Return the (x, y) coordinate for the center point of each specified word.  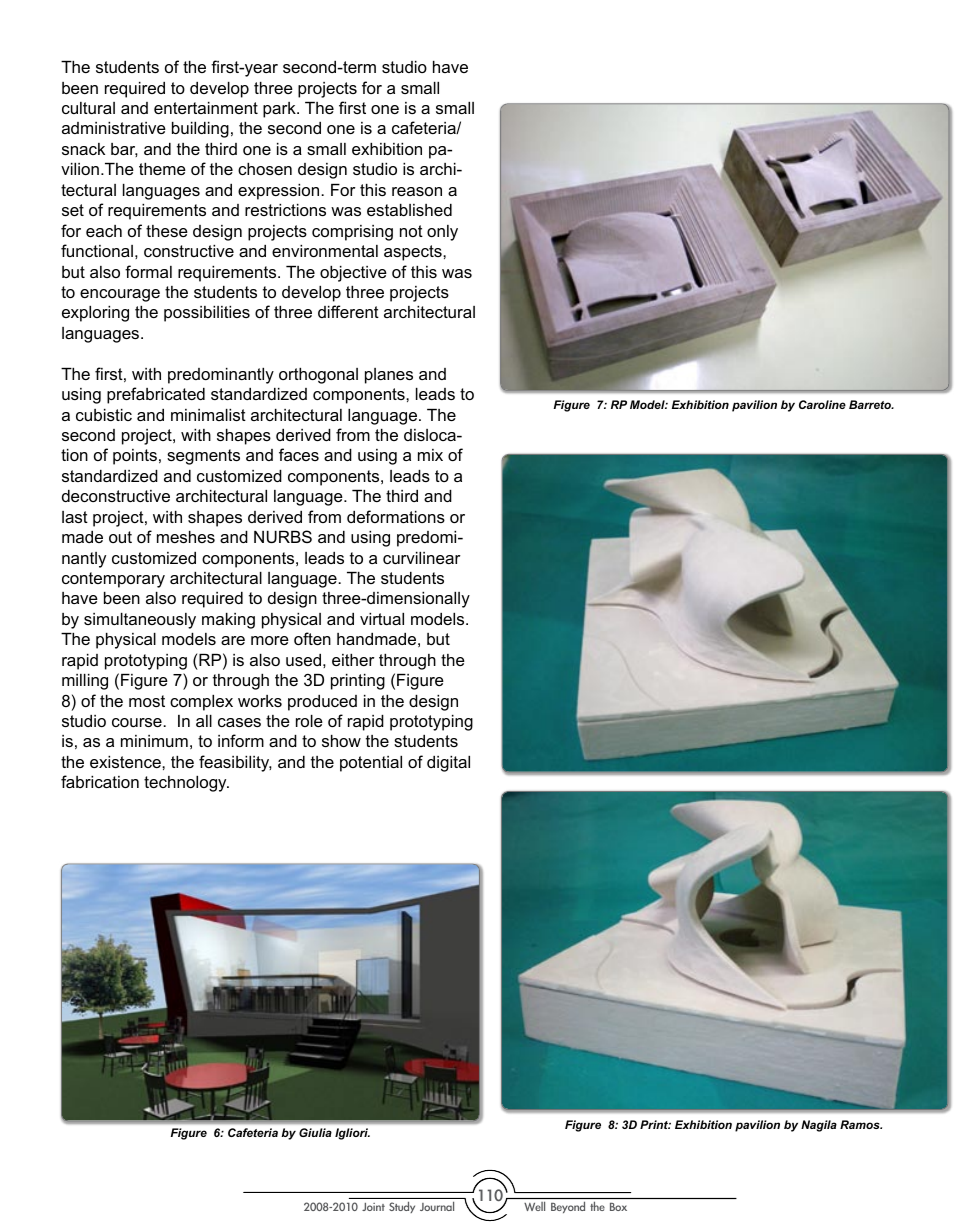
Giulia (315, 1132)
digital (448, 764)
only (442, 233)
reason (417, 191)
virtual (382, 619)
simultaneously (140, 621)
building (200, 130)
